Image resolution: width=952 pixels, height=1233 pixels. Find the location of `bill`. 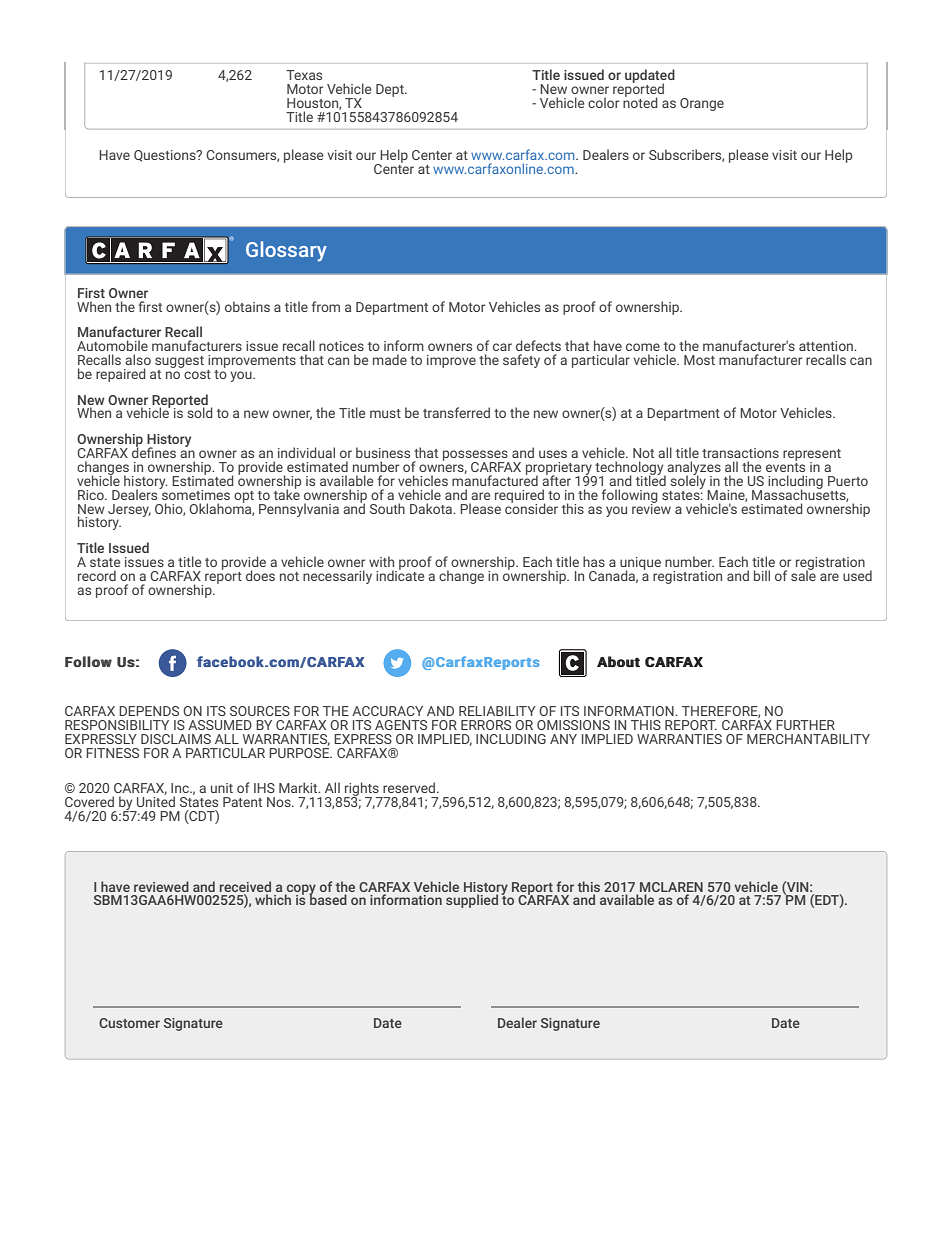

bill is located at coordinates (762, 575).
